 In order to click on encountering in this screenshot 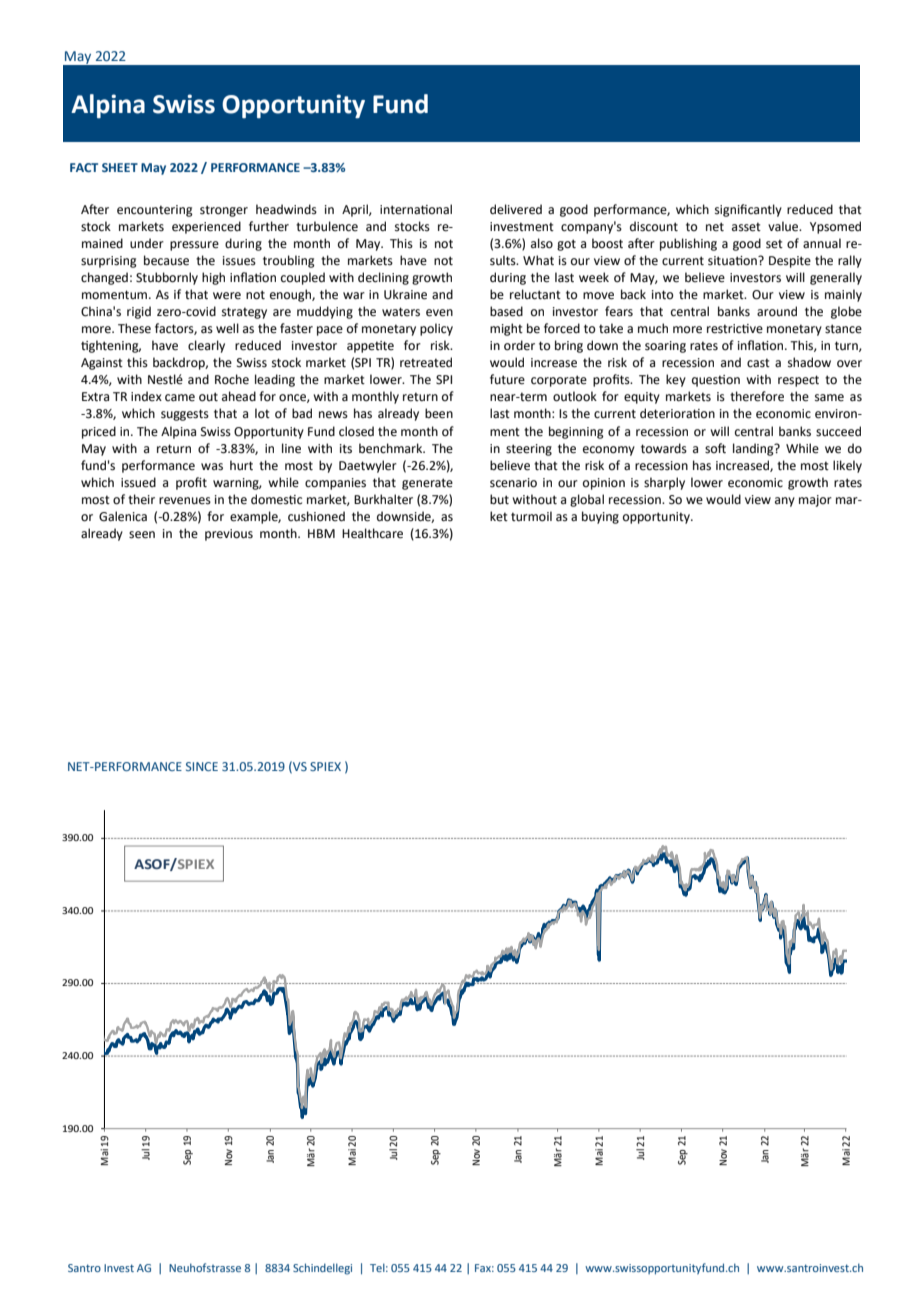, I will do `click(155, 211)`.
